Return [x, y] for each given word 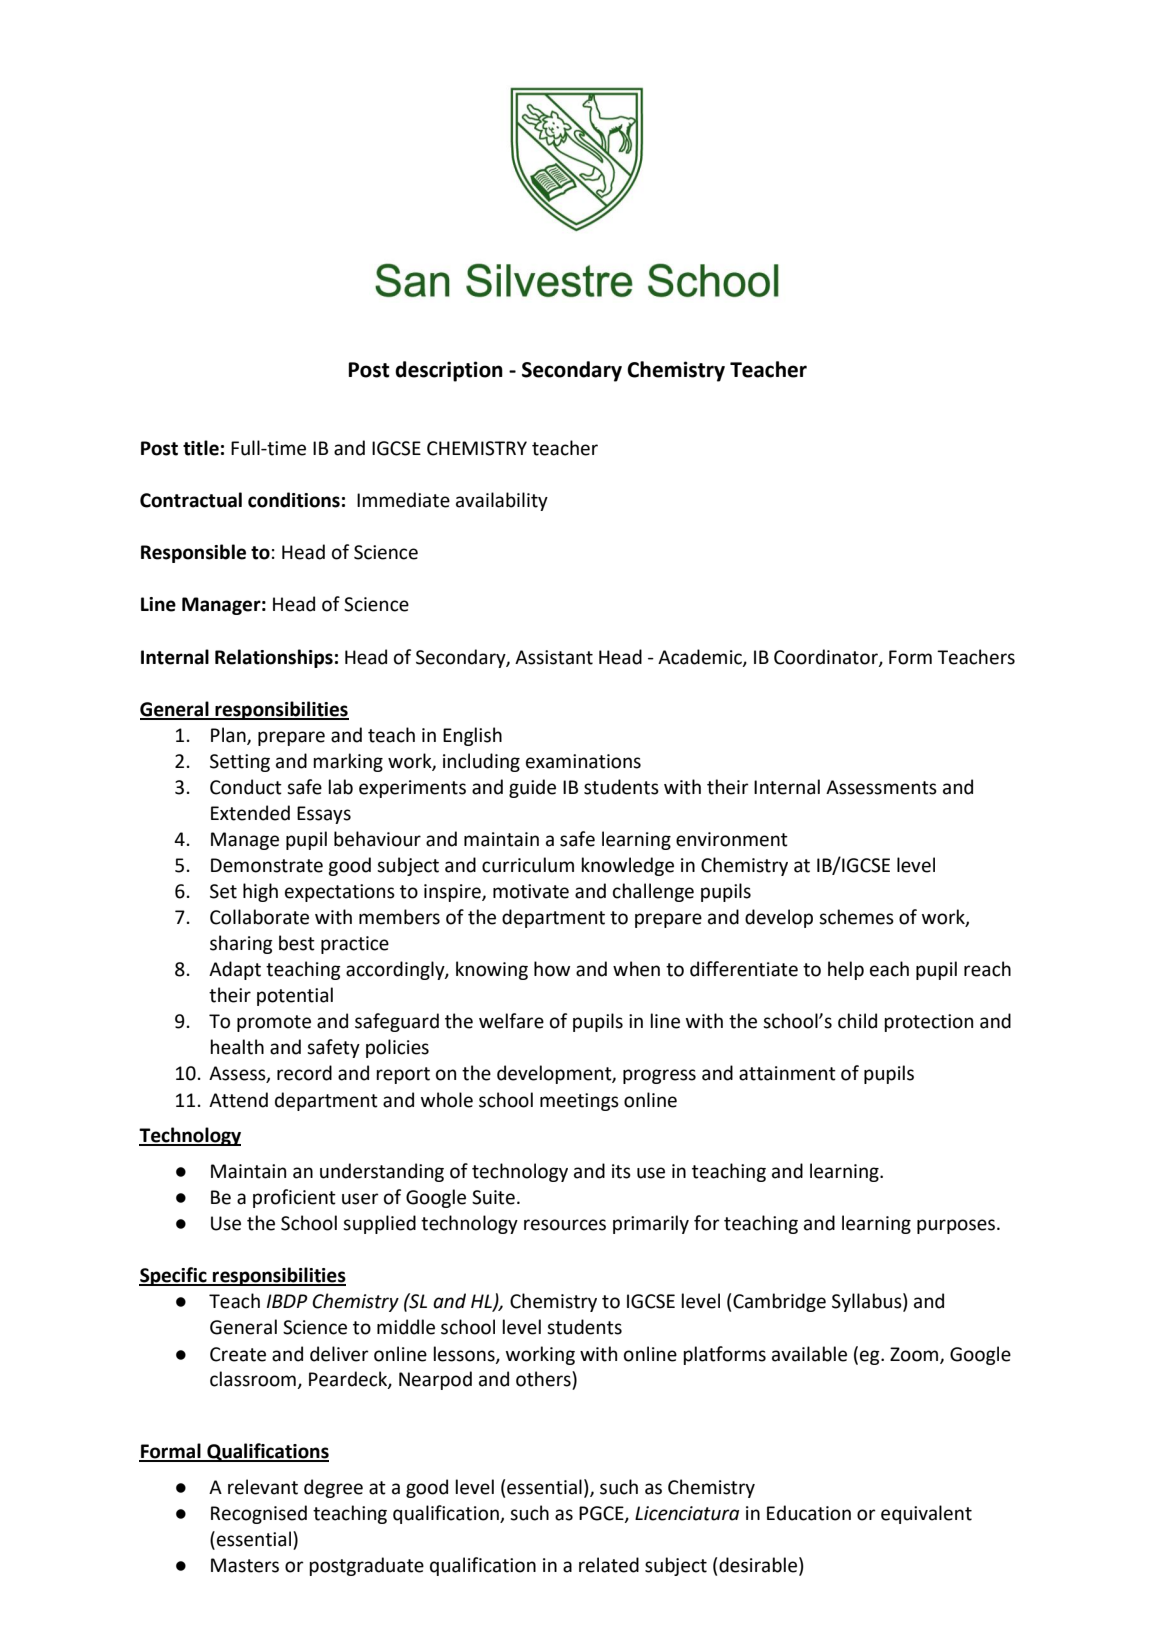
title [201, 448]
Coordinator [827, 657]
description [449, 371]
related [609, 1565]
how [552, 969]
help [846, 970]
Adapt [235, 970]
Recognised [259, 1514]
